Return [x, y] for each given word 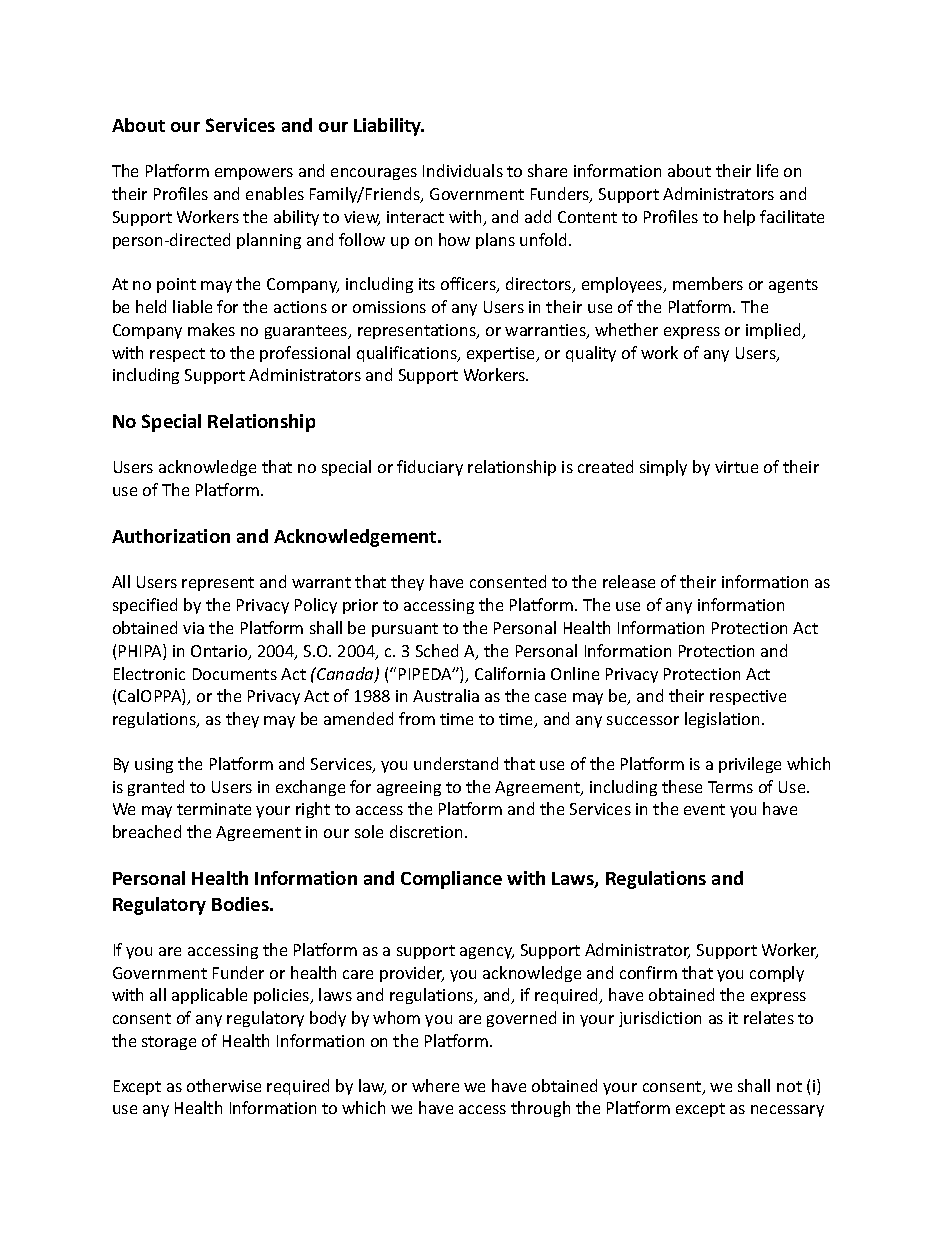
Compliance [451, 880]
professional [305, 354]
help [739, 218]
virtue [736, 467]
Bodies [241, 904]
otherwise [224, 1085]
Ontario [220, 652]
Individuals [463, 170]
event [704, 809]
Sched [437, 650]
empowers [254, 174]
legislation [724, 720]
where [435, 1085]
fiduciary [430, 468]
